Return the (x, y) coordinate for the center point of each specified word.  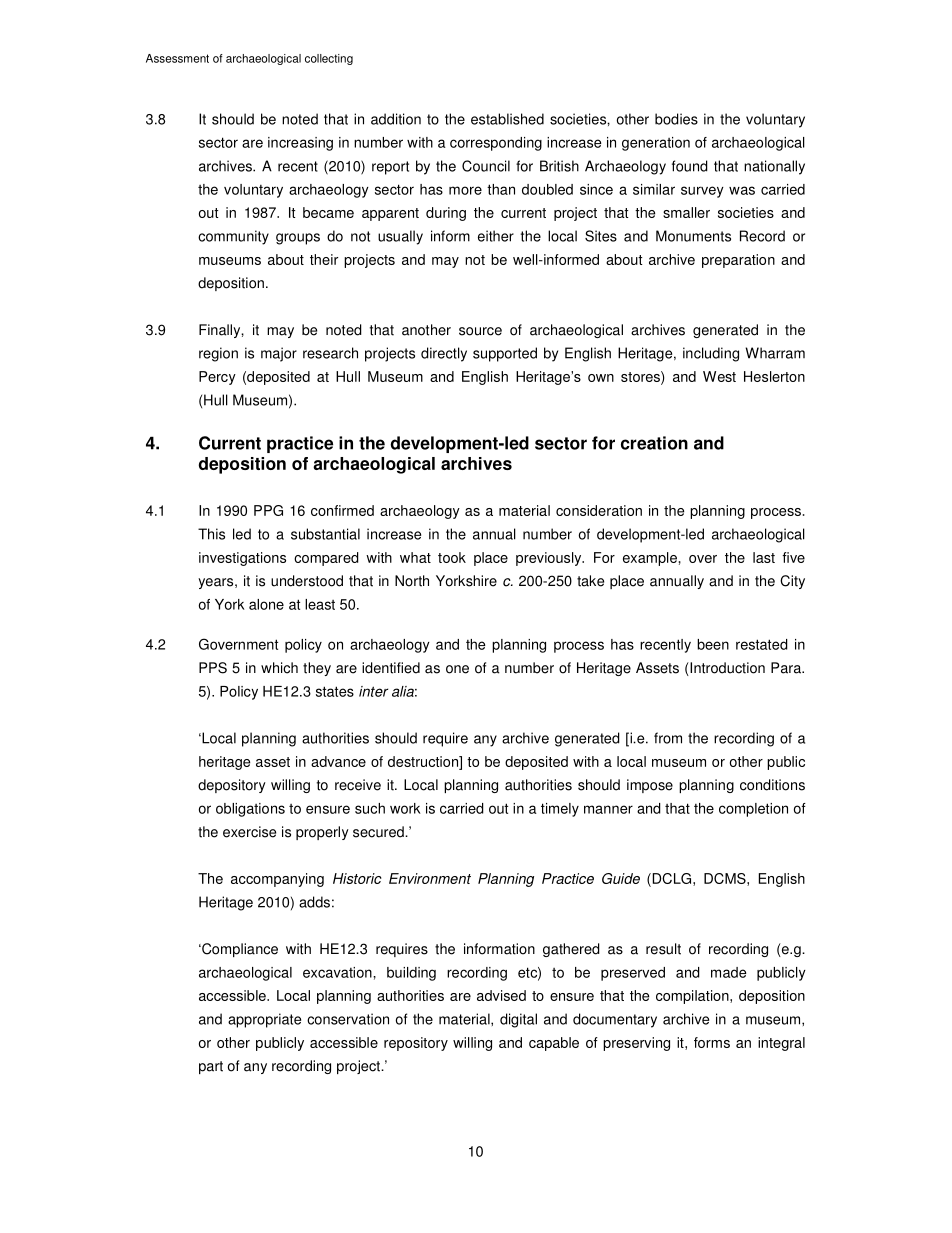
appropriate (264, 1020)
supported (505, 354)
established (507, 119)
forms (712, 1042)
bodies (676, 119)
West (719, 376)
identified (391, 668)
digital (518, 1020)
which (279, 668)
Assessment (177, 58)
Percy (217, 378)
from (668, 738)
